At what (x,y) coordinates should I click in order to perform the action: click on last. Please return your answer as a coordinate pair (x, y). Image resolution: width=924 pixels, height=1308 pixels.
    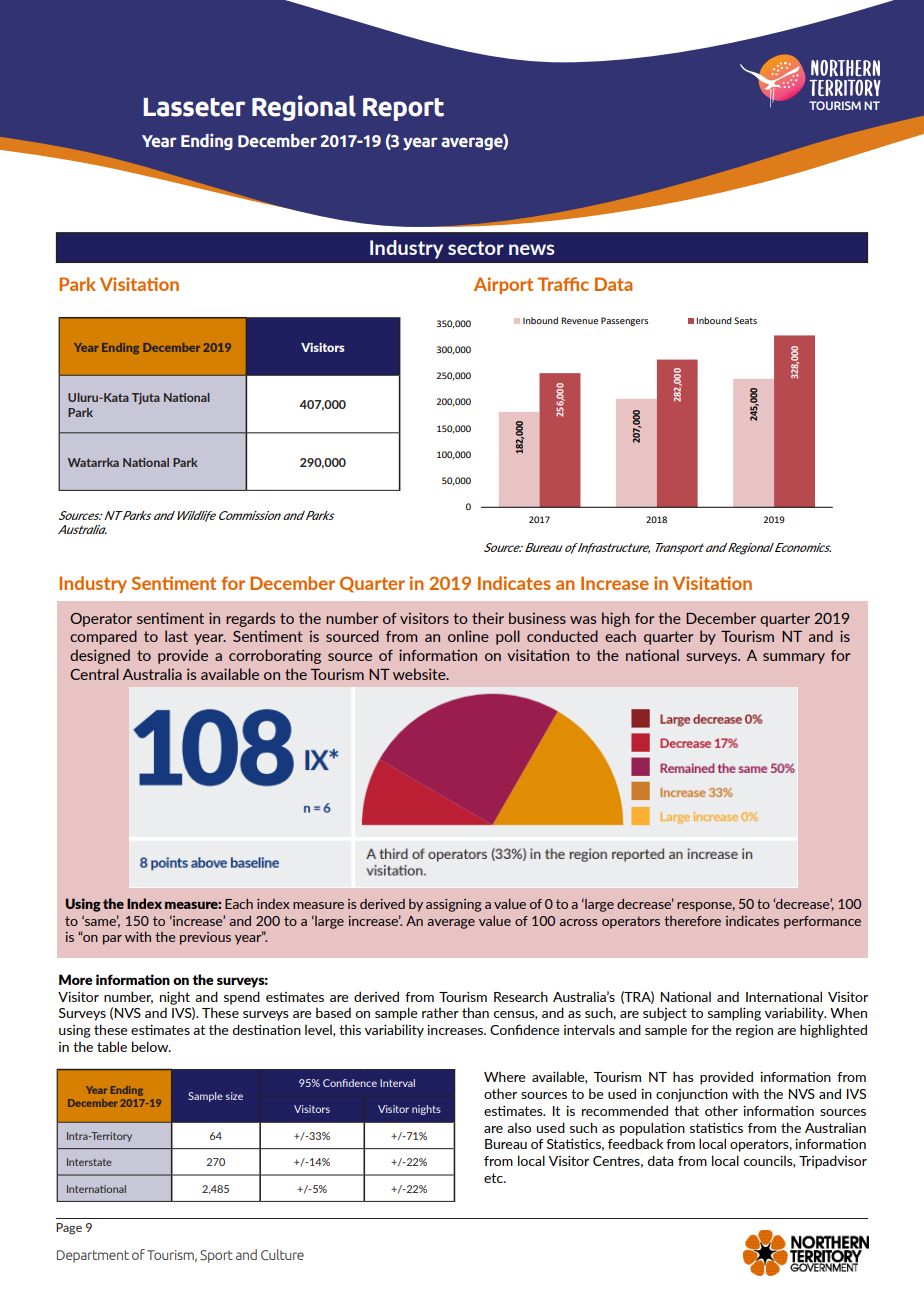
    Looking at the image, I should click on (176, 636).
